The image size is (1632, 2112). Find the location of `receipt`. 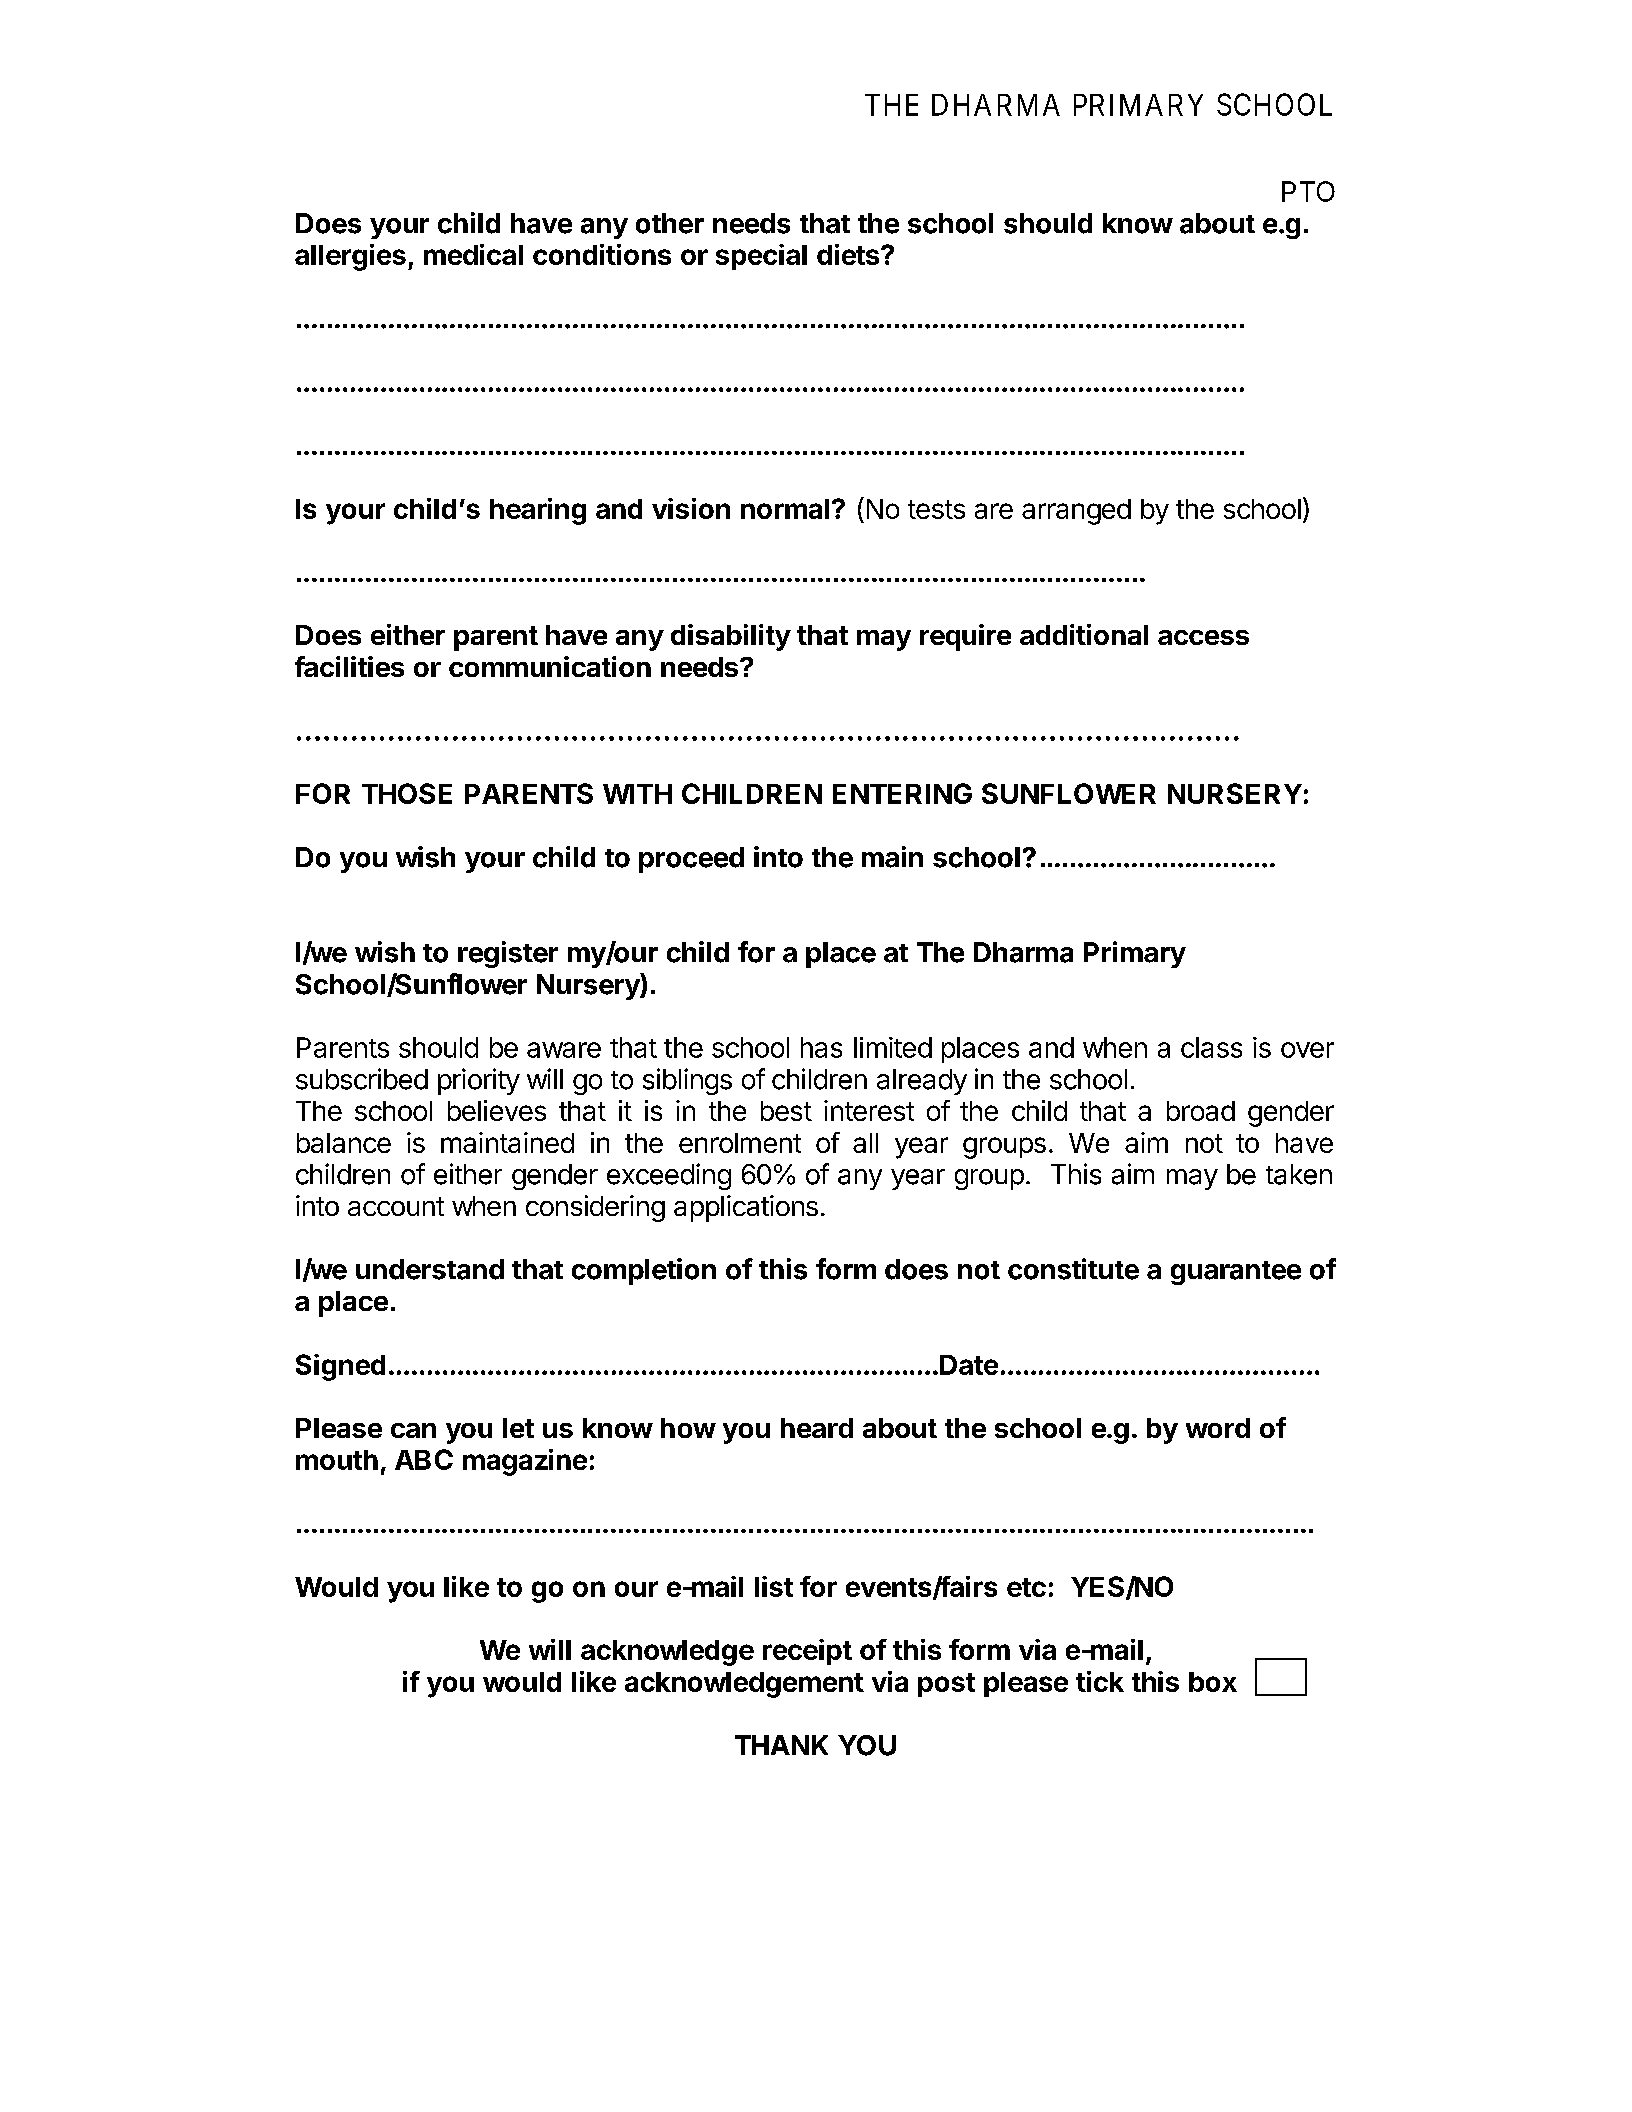

receipt is located at coordinates (807, 1652).
